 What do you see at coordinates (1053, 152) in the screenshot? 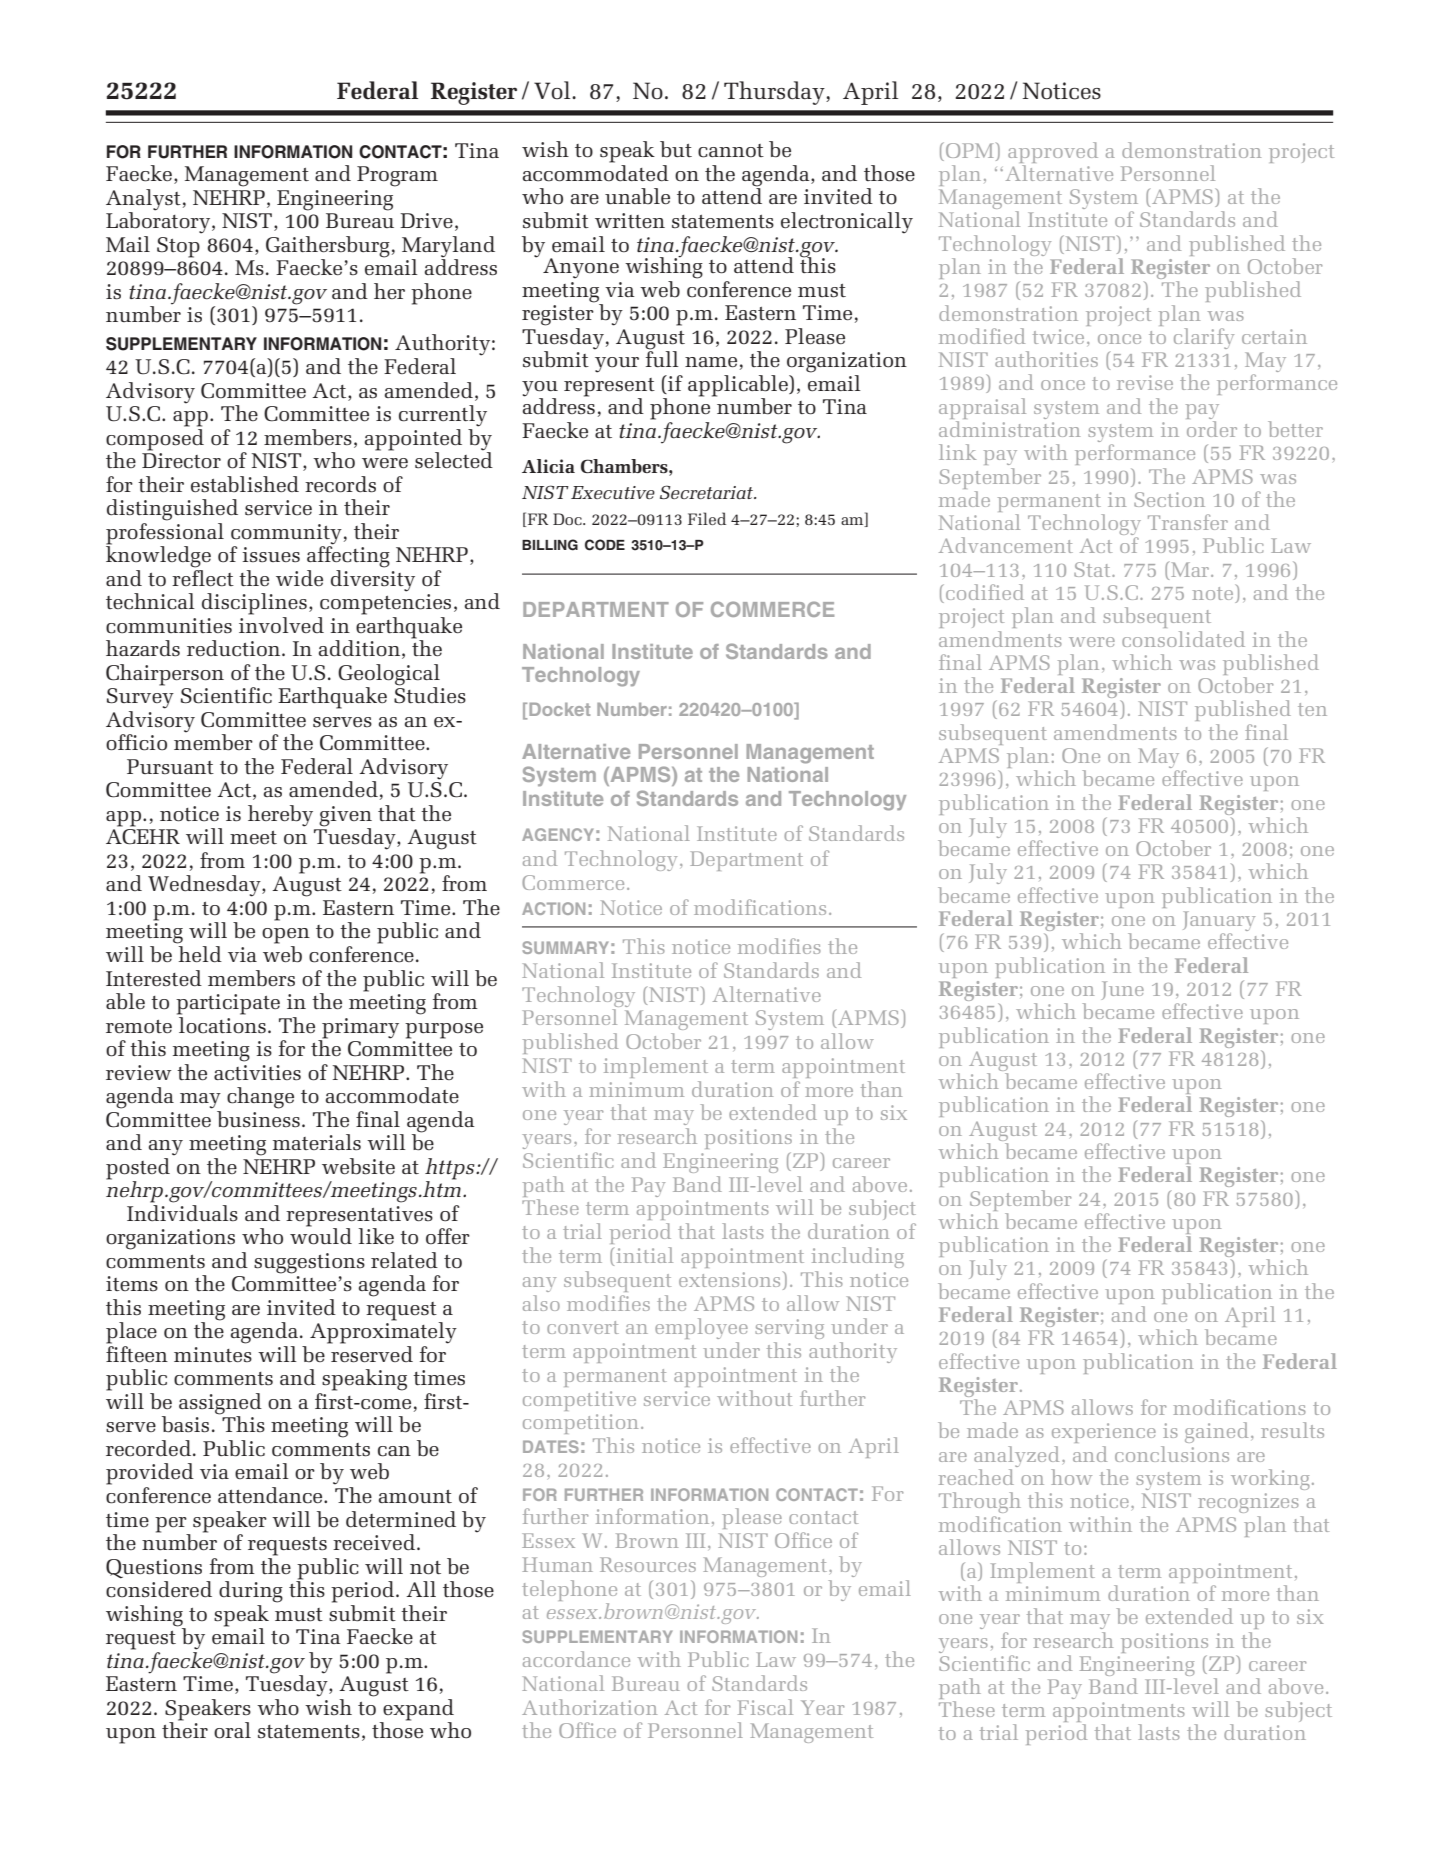
I see `approved` at bounding box center [1053, 152].
